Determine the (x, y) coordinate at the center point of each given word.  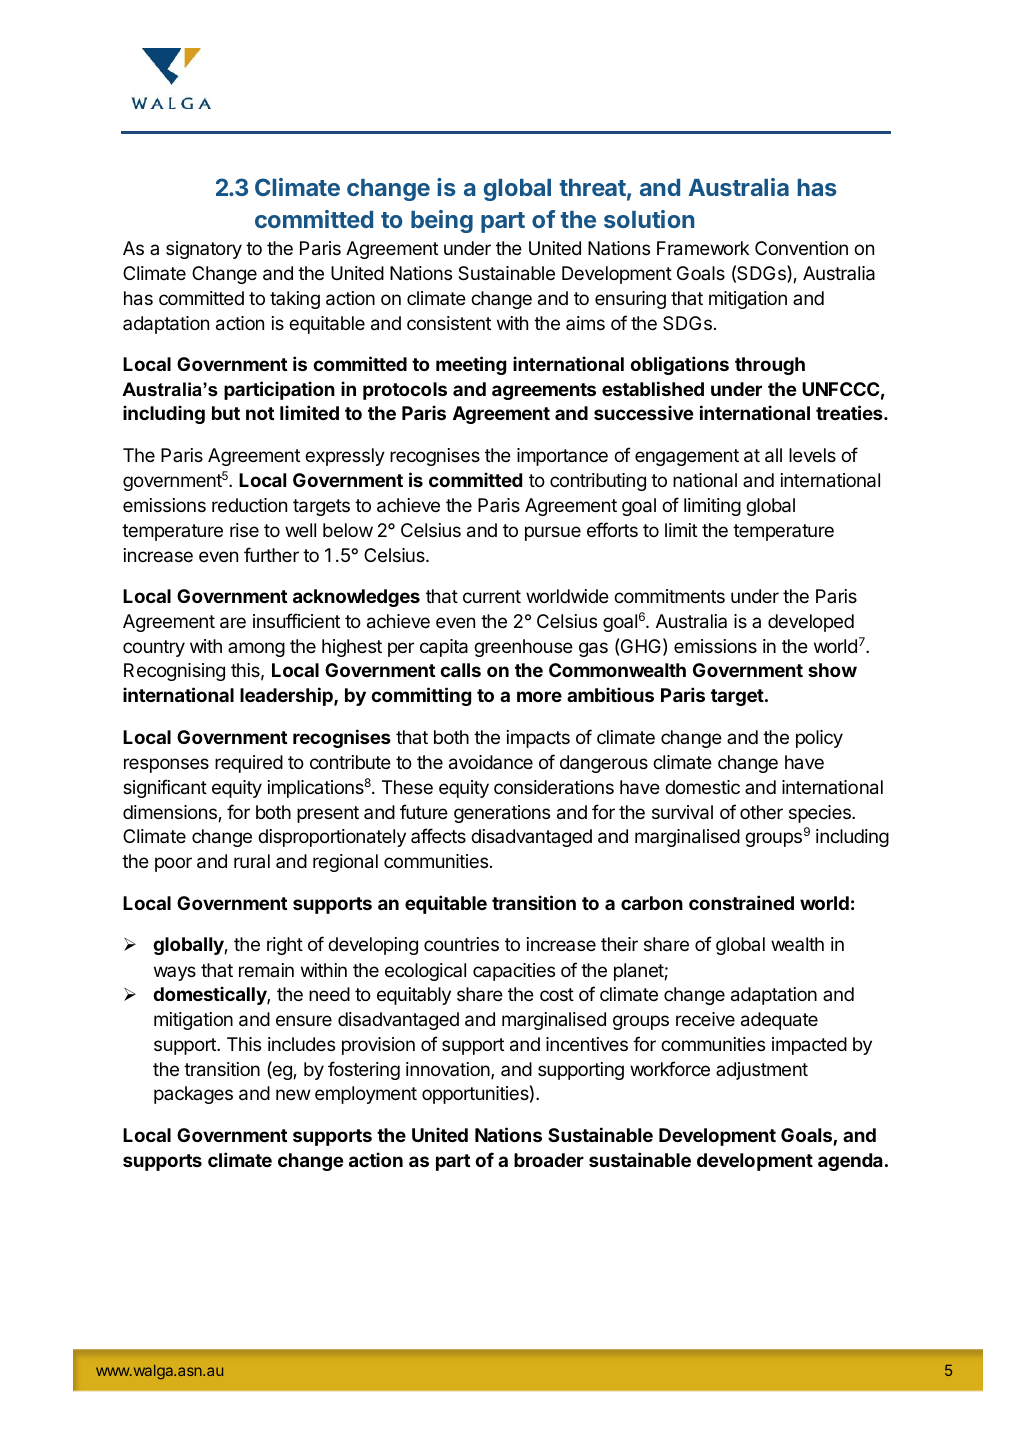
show (832, 670)
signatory (204, 250)
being (442, 221)
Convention (801, 248)
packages (193, 1095)
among (256, 649)
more (539, 696)
